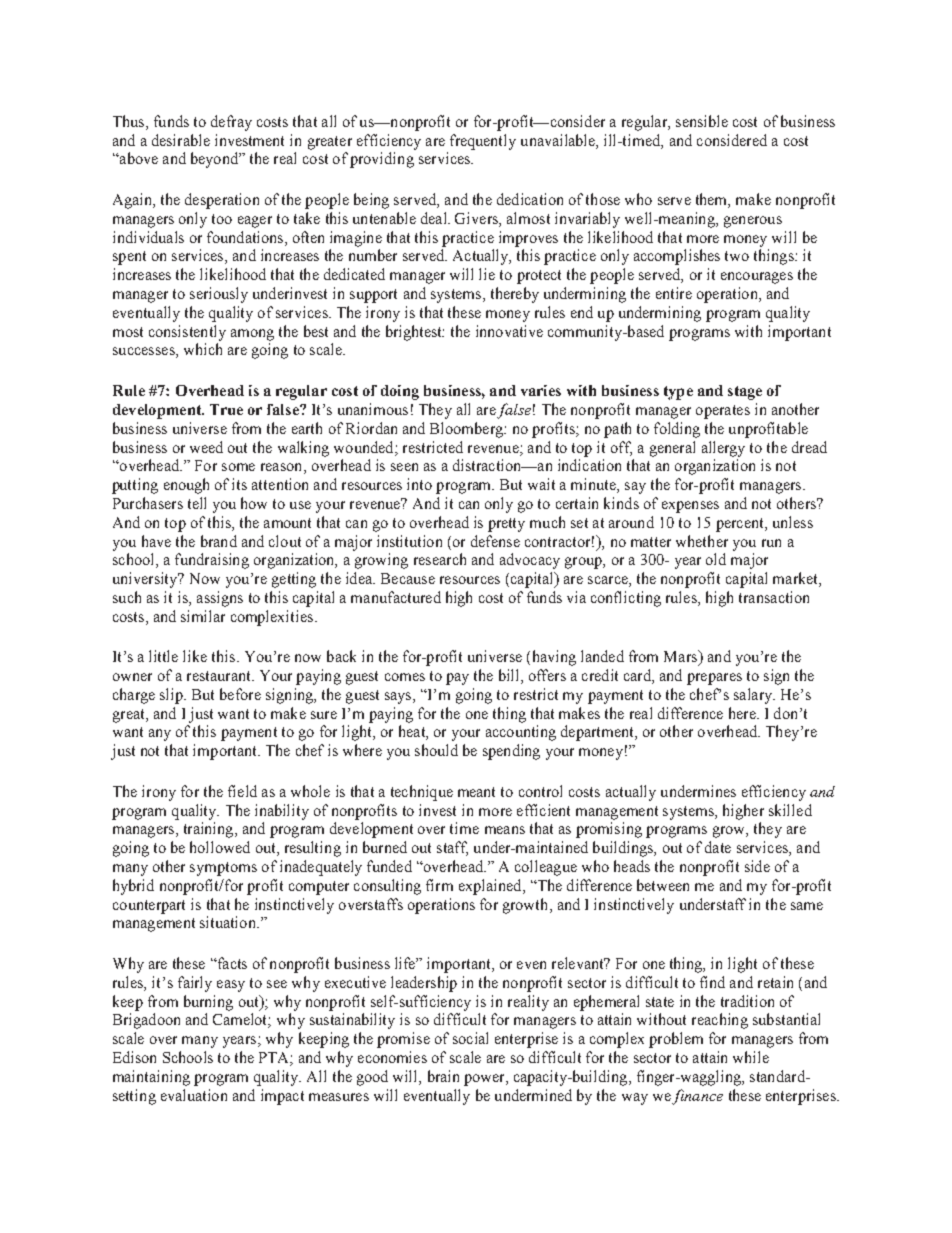  Describe the element at coordinates (702, 121) in the screenshot. I see `sensible` at that location.
